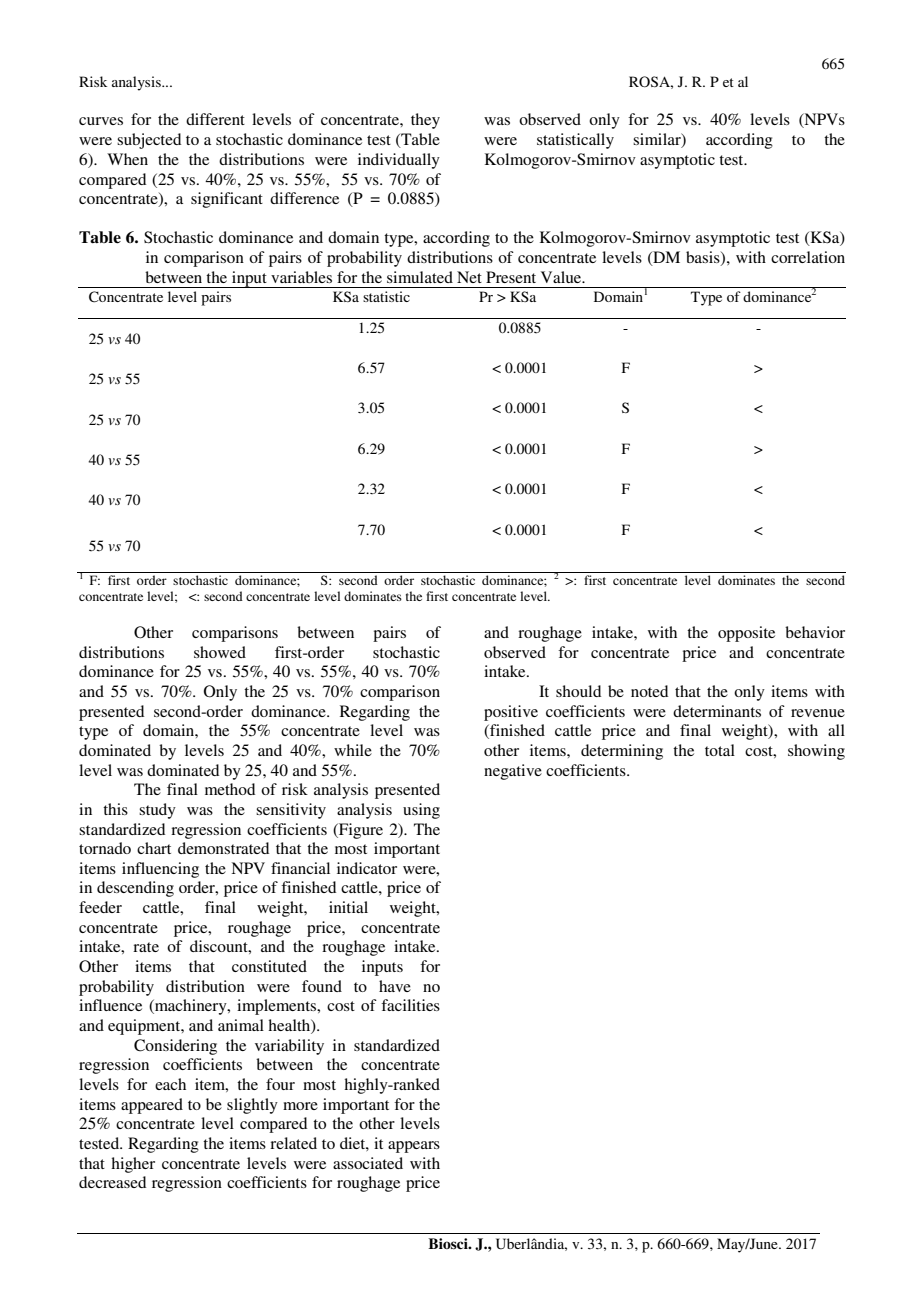  Describe the element at coordinates (511, 713) in the document. I see `positive` at that location.
